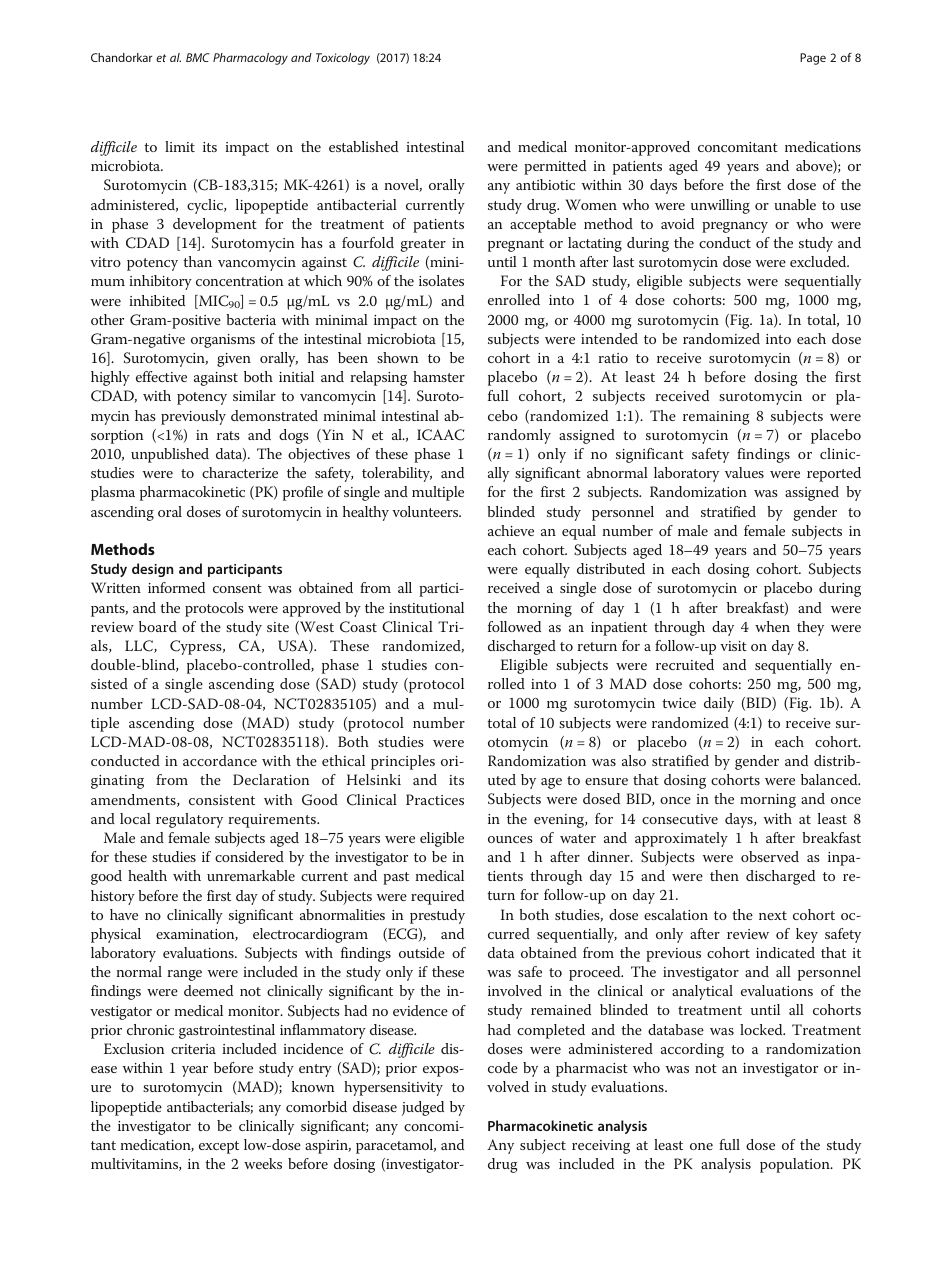 The width and height of the screenshot is (952, 1265). What do you see at coordinates (198, 57) in the screenshot?
I see `BMC` at bounding box center [198, 57].
